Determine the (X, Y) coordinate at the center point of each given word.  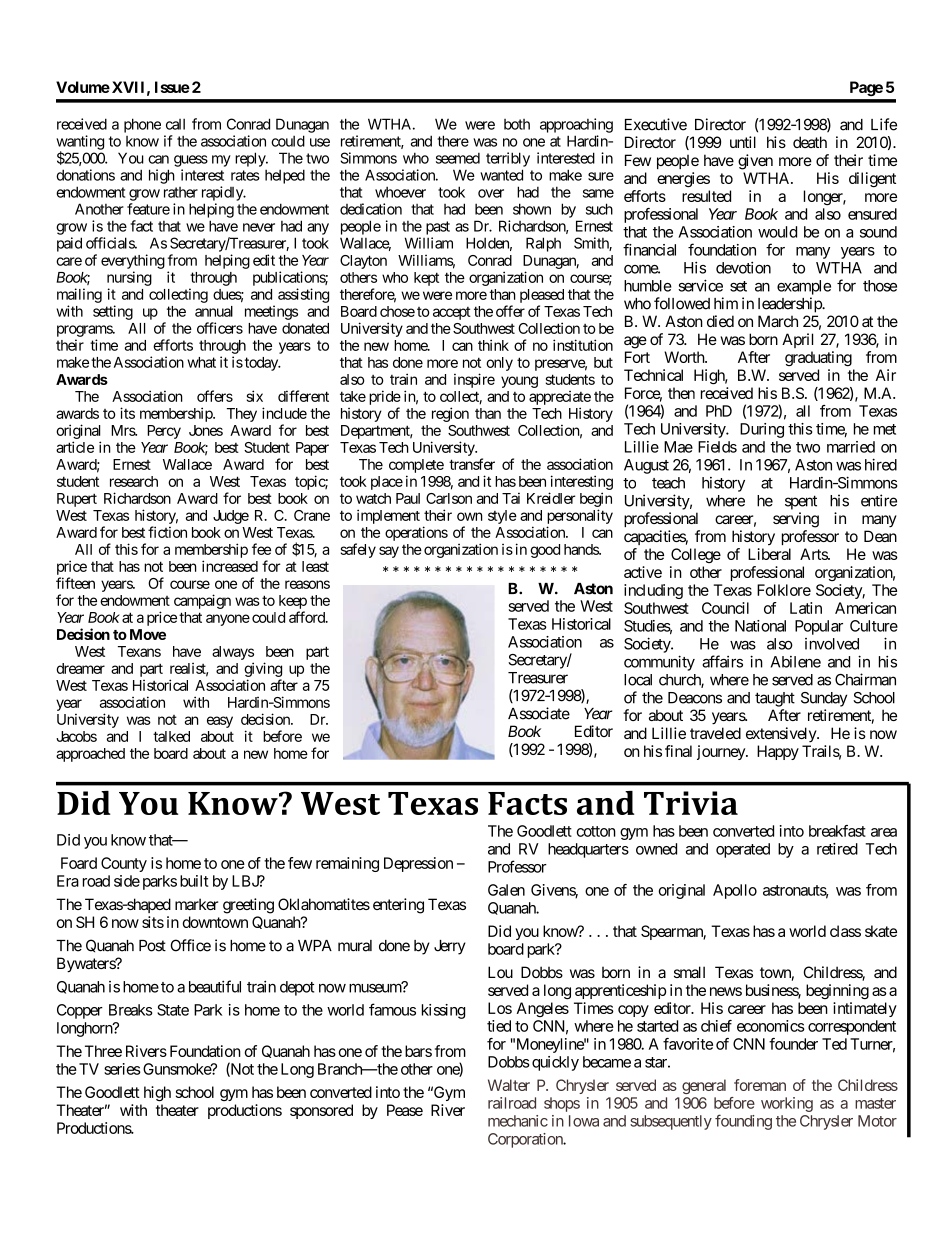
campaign (202, 601)
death (810, 142)
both (517, 124)
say (389, 552)
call (175, 124)
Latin (806, 608)
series (122, 1069)
